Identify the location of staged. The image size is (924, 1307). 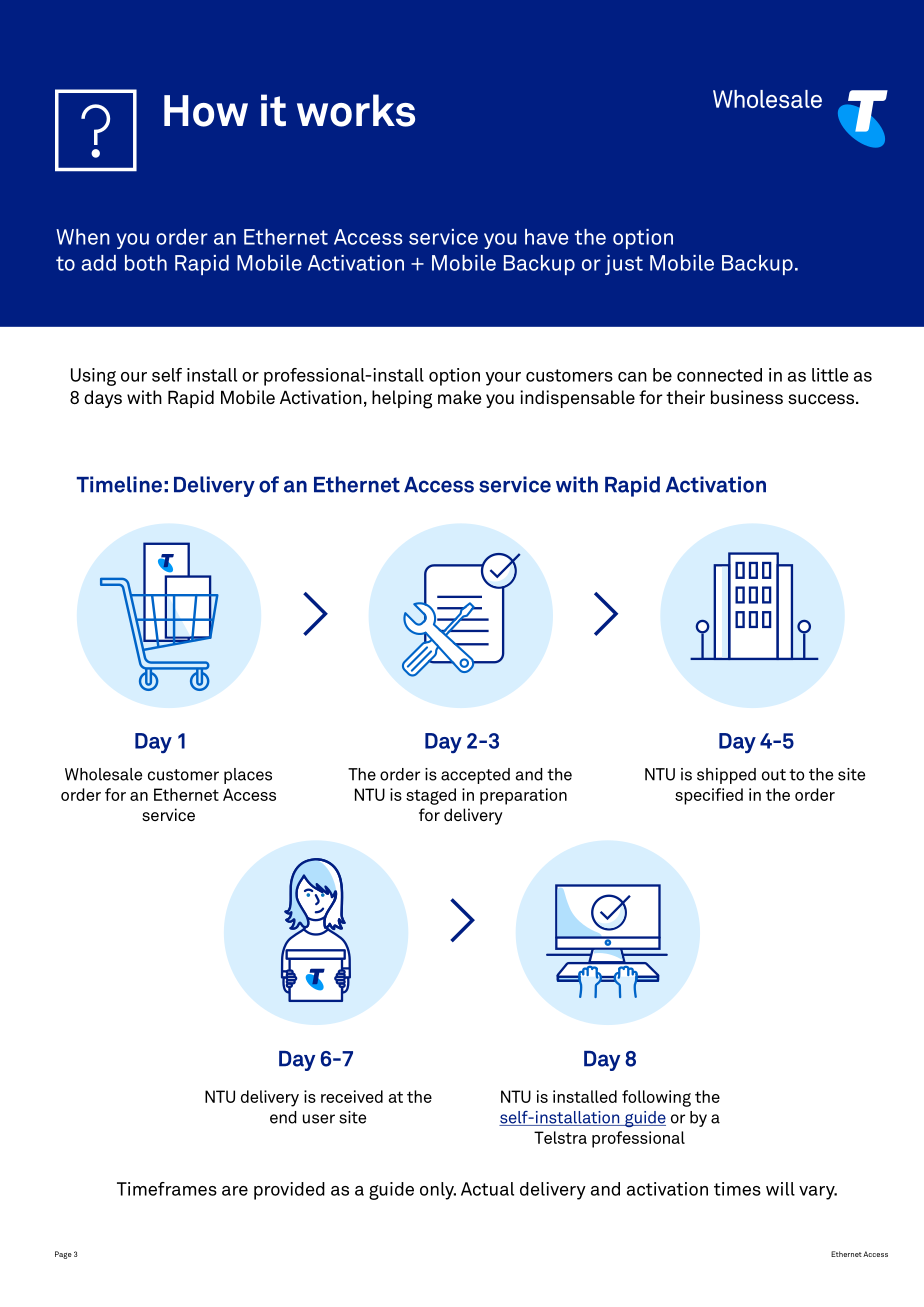
(431, 796).
